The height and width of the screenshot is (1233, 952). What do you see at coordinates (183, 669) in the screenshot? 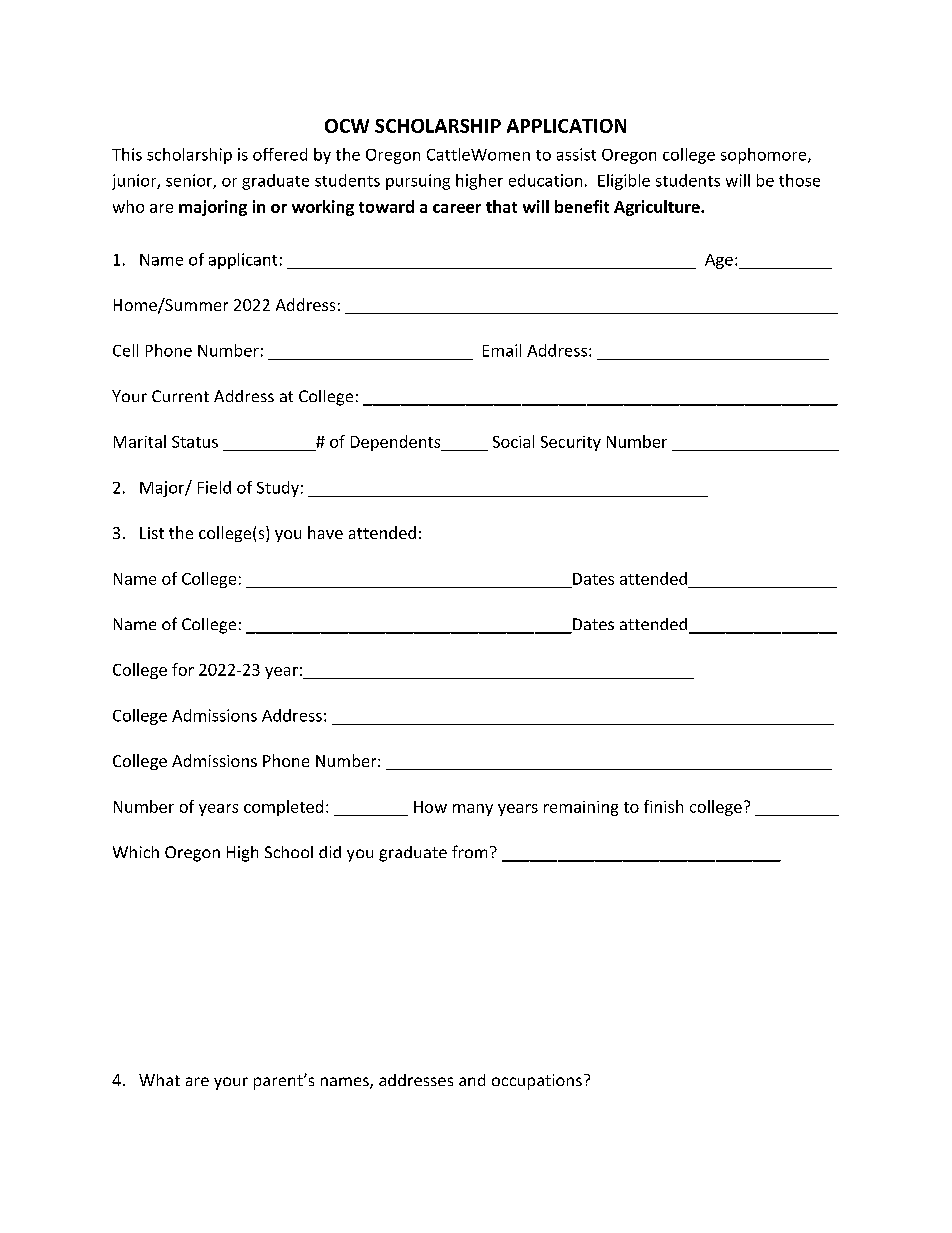
I see `for` at bounding box center [183, 669].
